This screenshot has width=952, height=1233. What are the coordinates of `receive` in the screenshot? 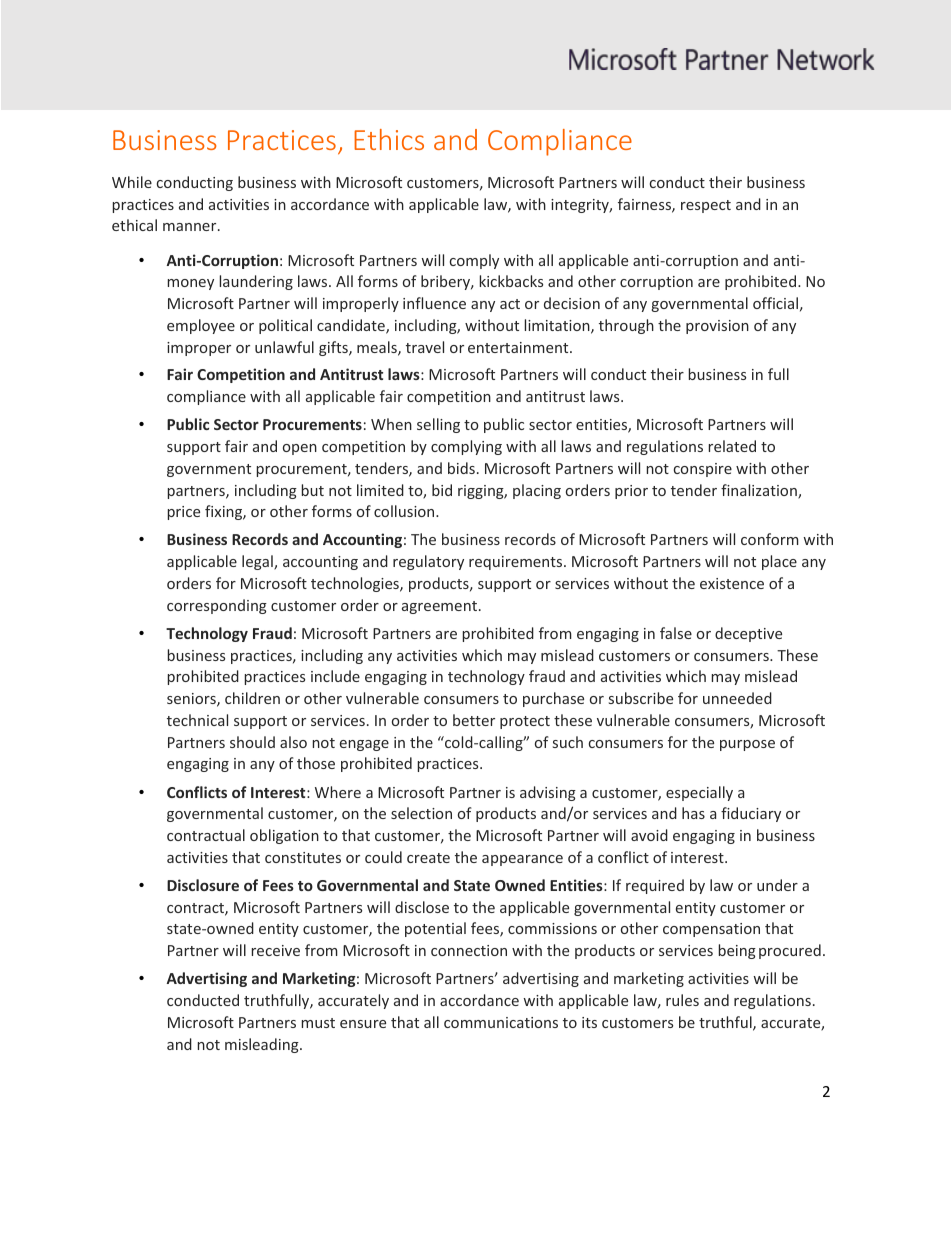 It's located at (276, 950).
